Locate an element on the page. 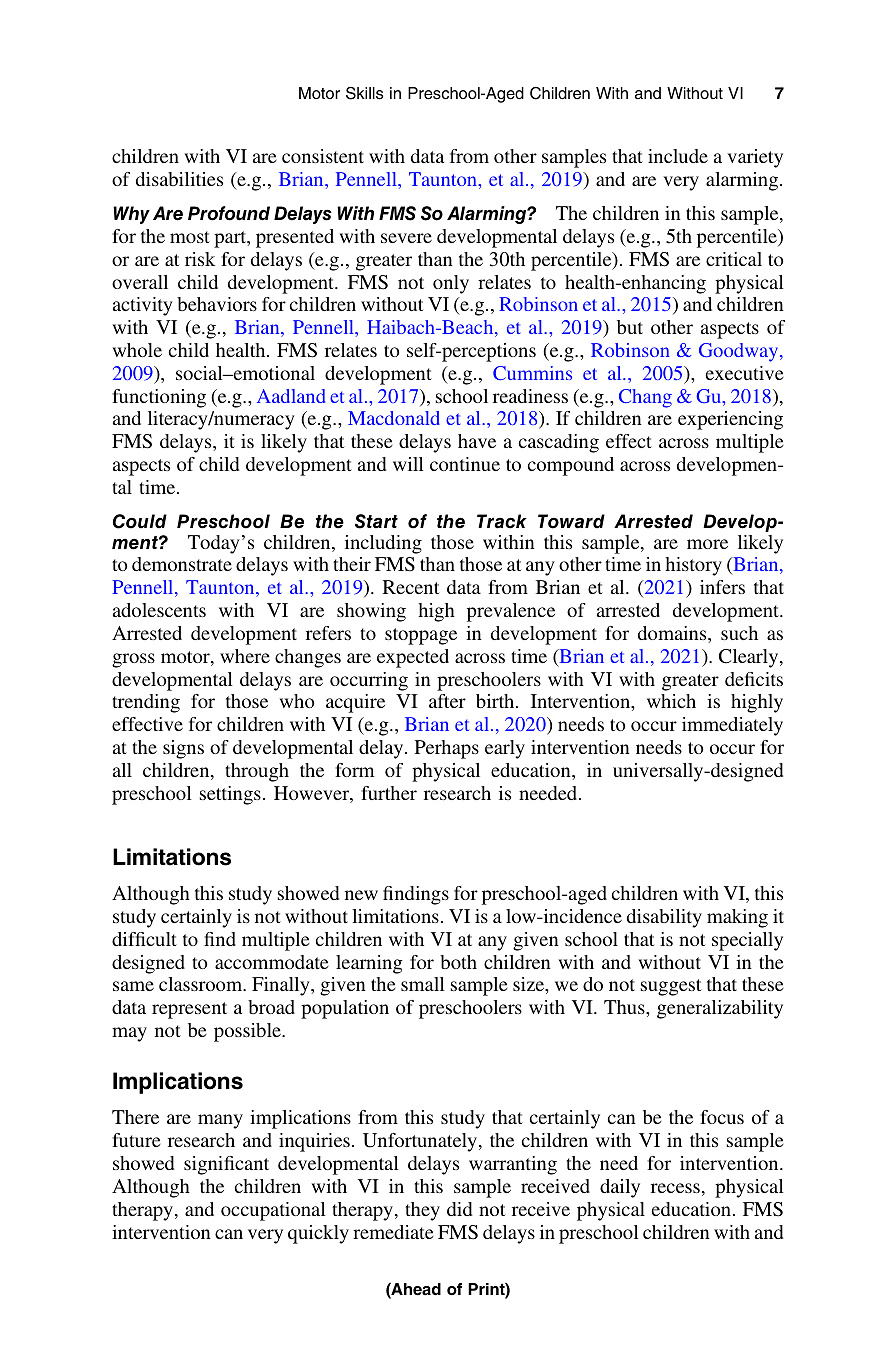 The image size is (896, 1345). Could is located at coordinates (140, 521).
